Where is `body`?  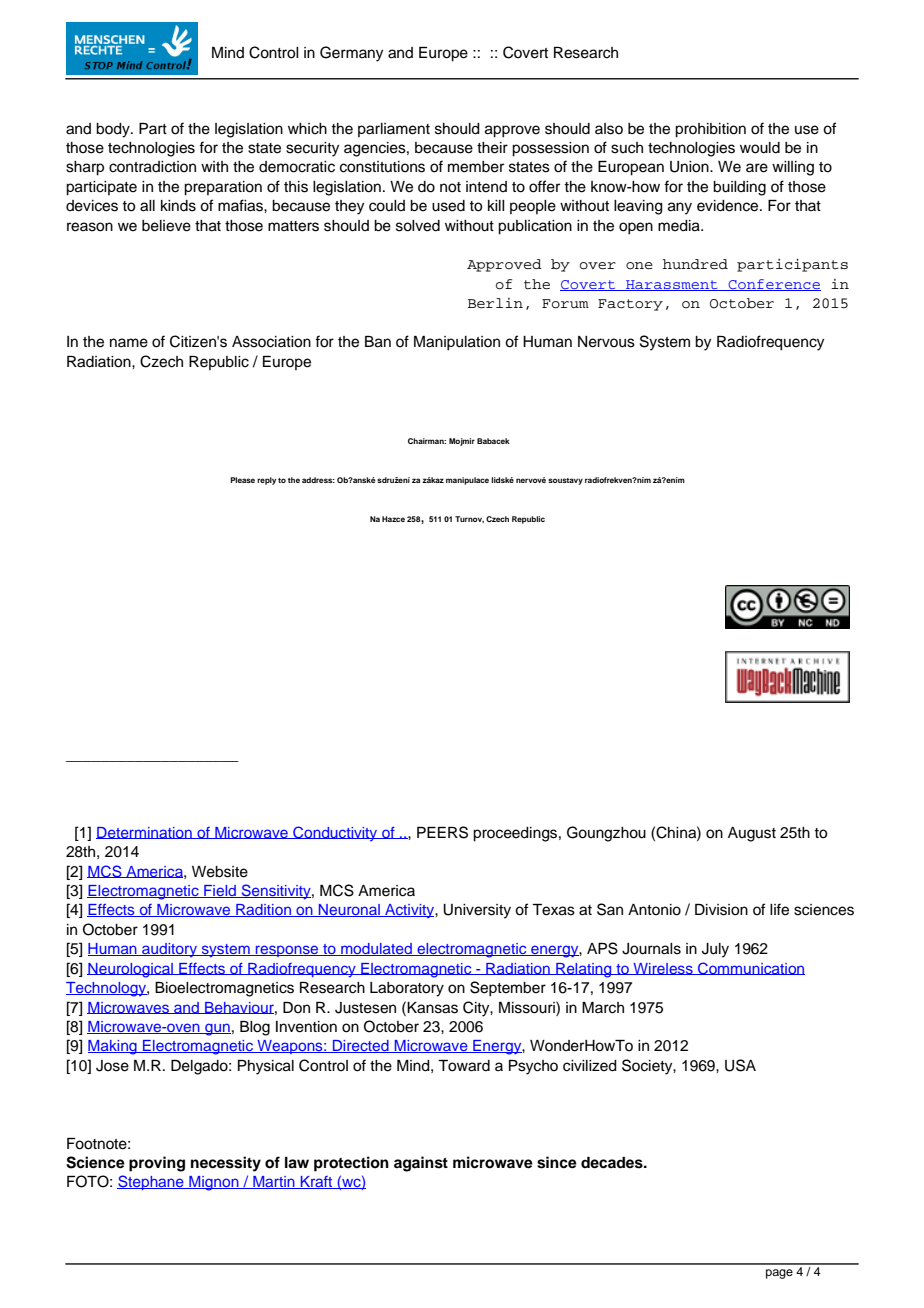
body is located at coordinates (114, 130).
